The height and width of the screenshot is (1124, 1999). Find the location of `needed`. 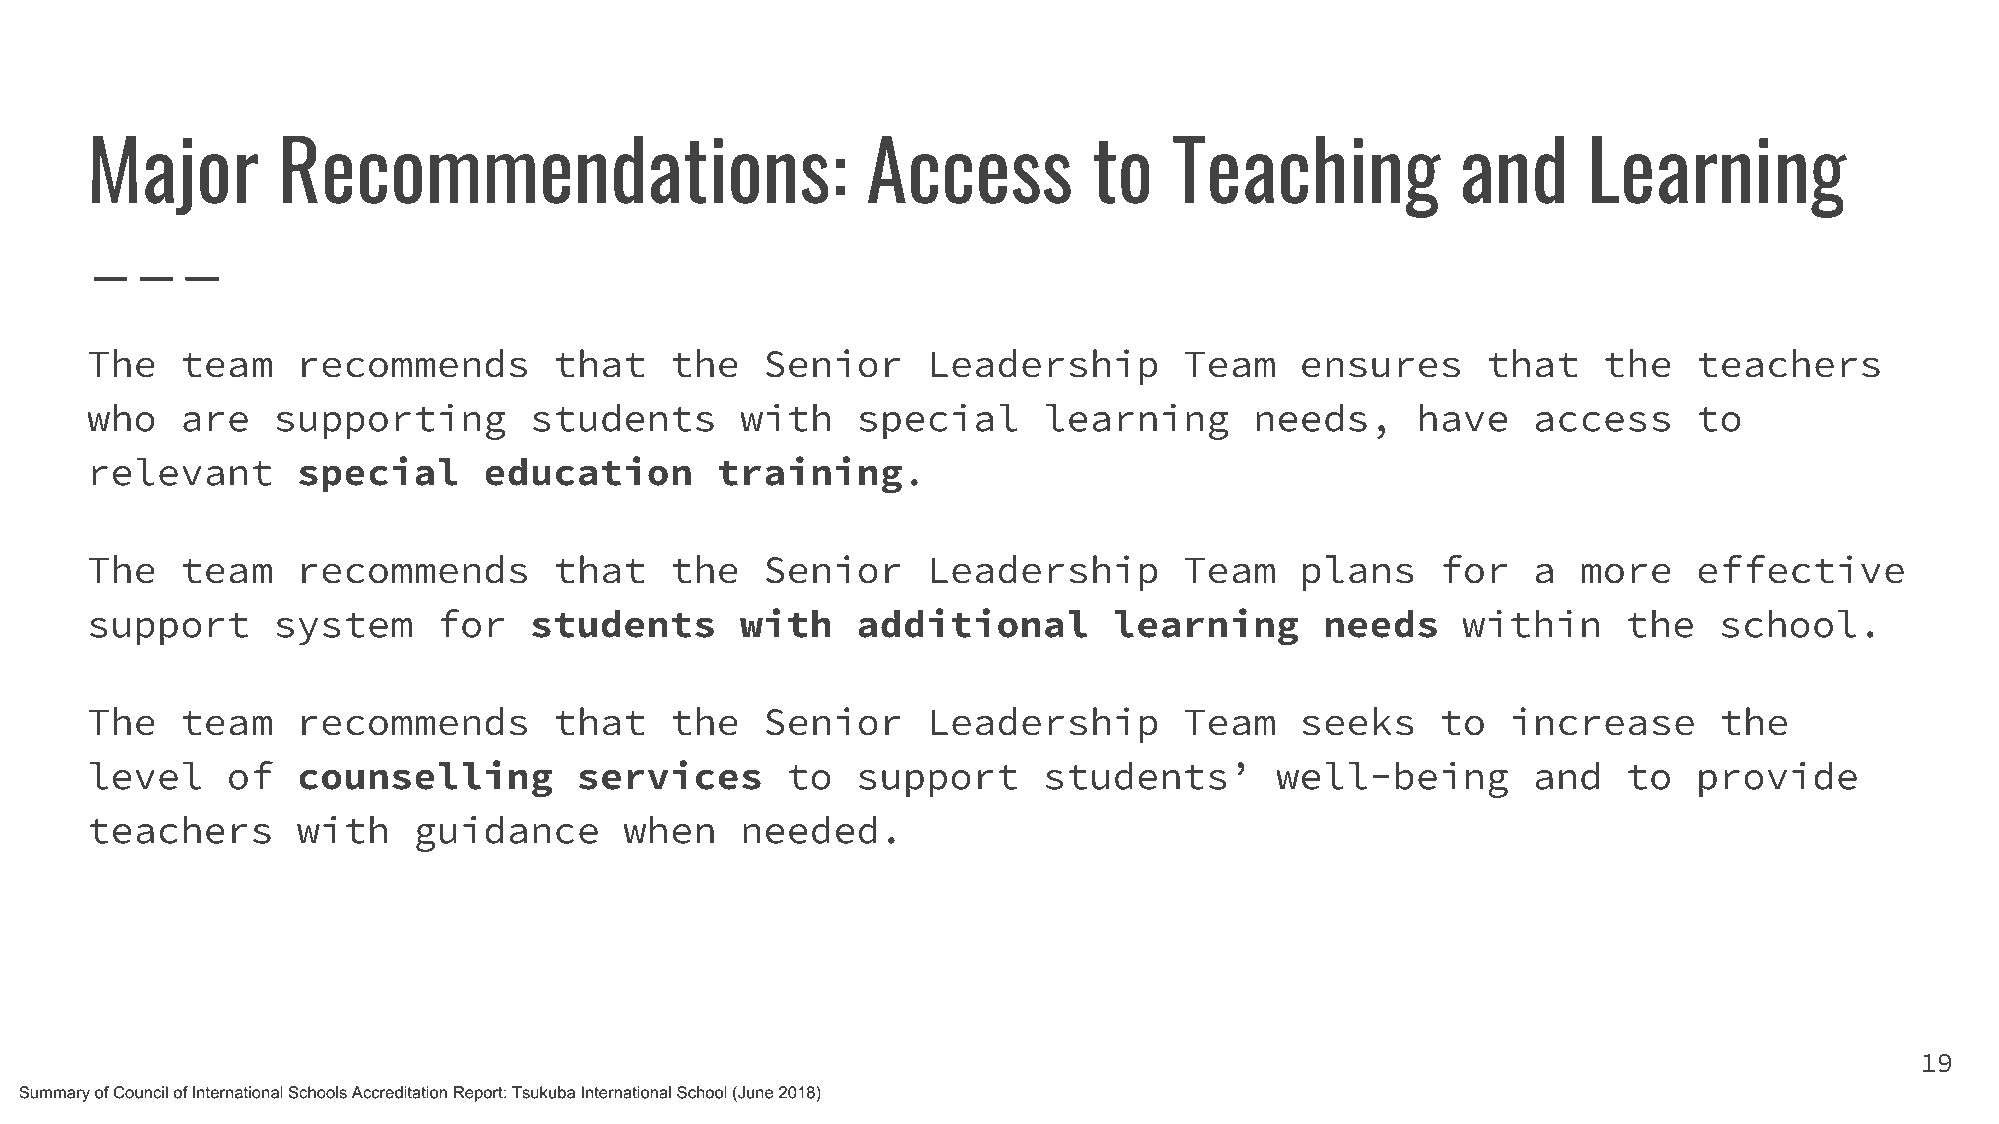

needed is located at coordinates (809, 829).
